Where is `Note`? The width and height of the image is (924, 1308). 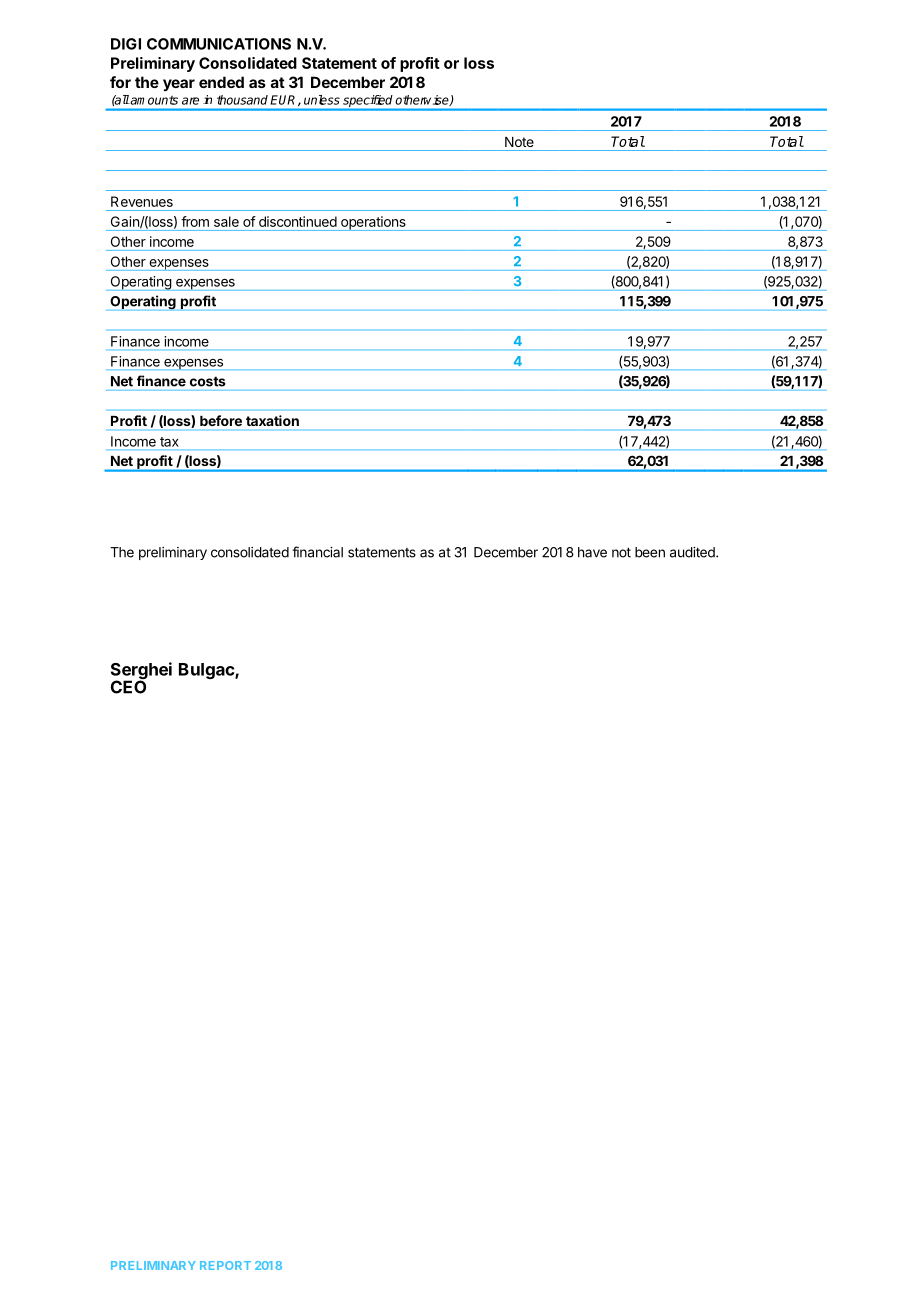
Note is located at coordinates (519, 142).
